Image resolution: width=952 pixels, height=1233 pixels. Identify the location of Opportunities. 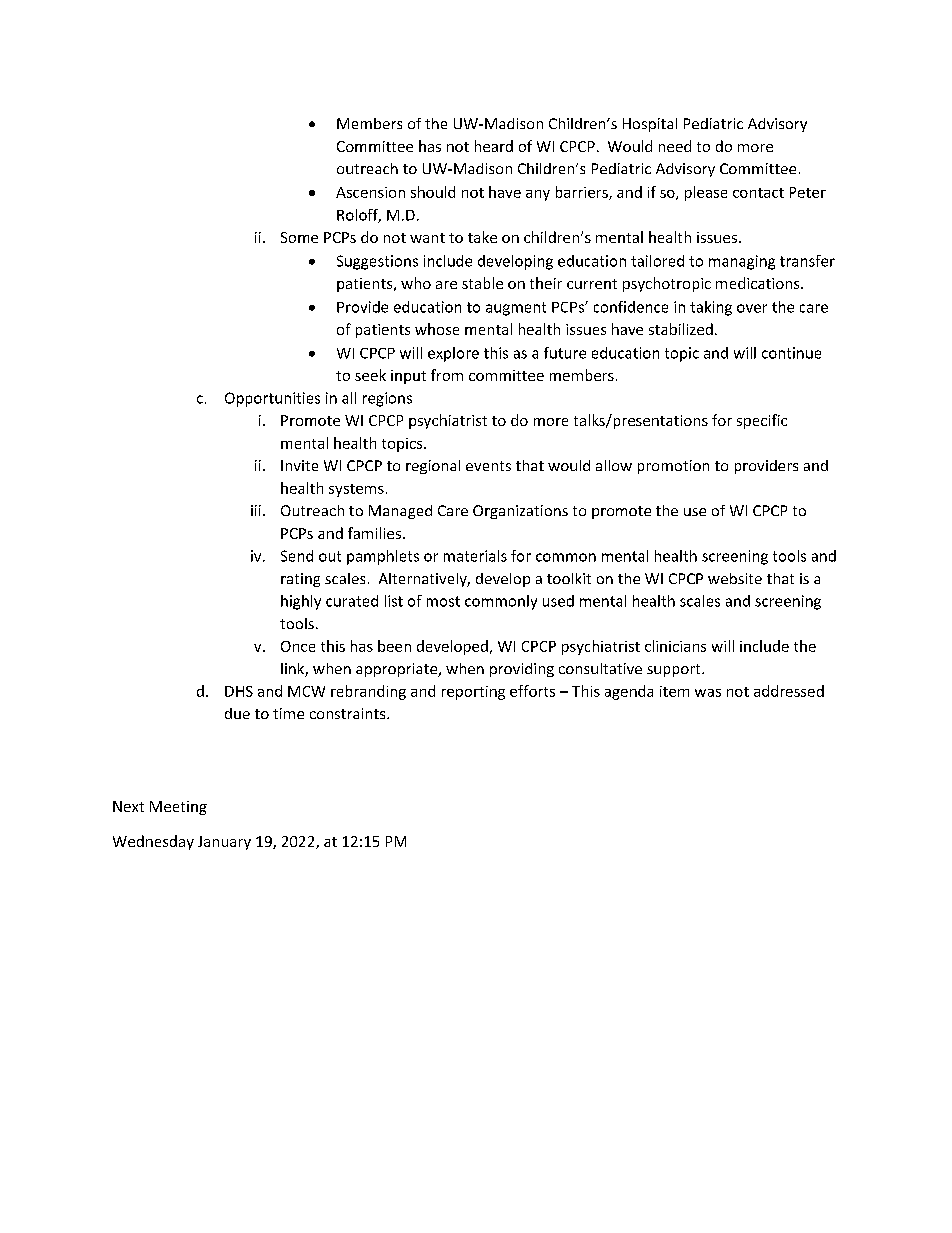
(272, 399).
